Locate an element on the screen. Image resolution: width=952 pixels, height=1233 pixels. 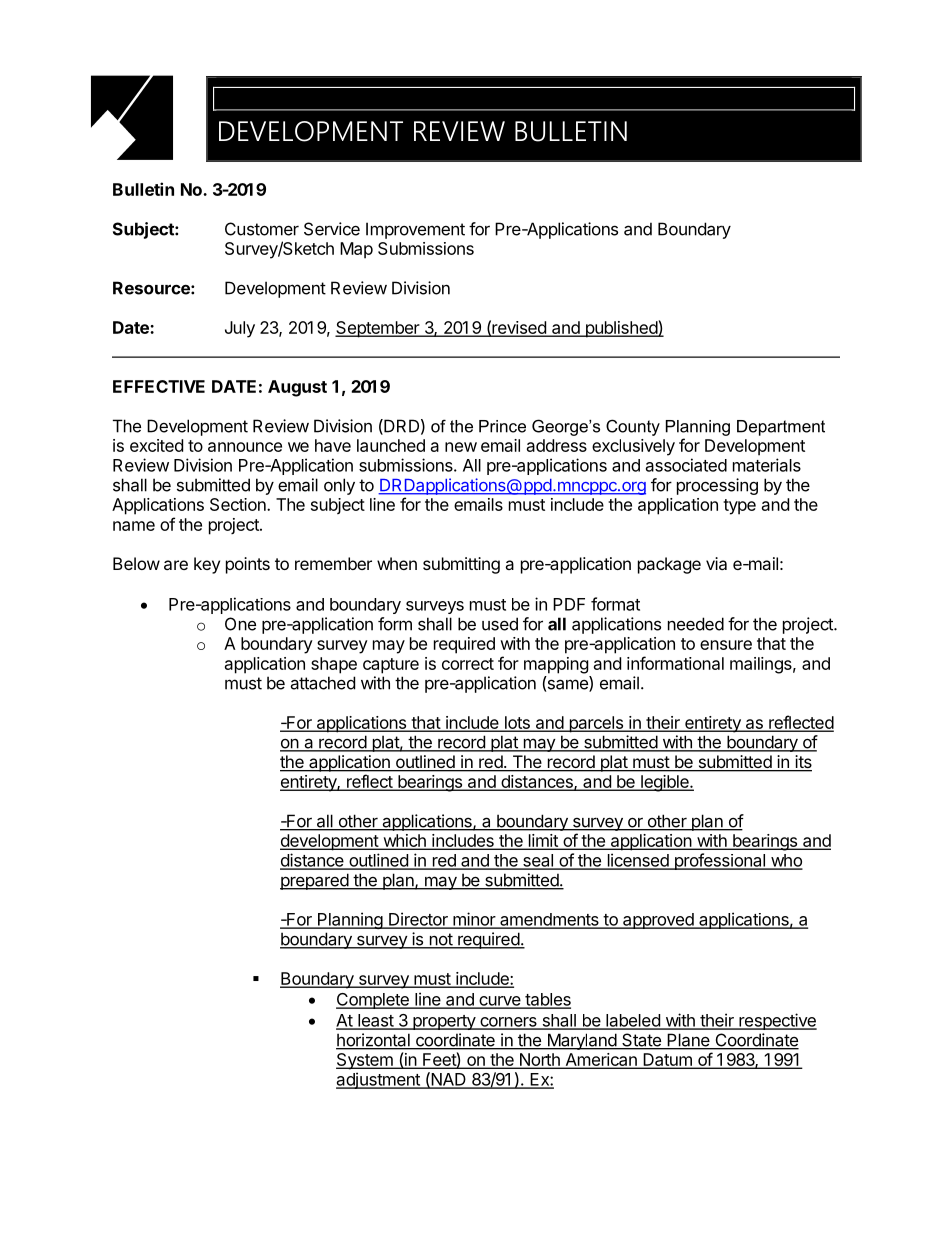
property is located at coordinates (444, 1022).
